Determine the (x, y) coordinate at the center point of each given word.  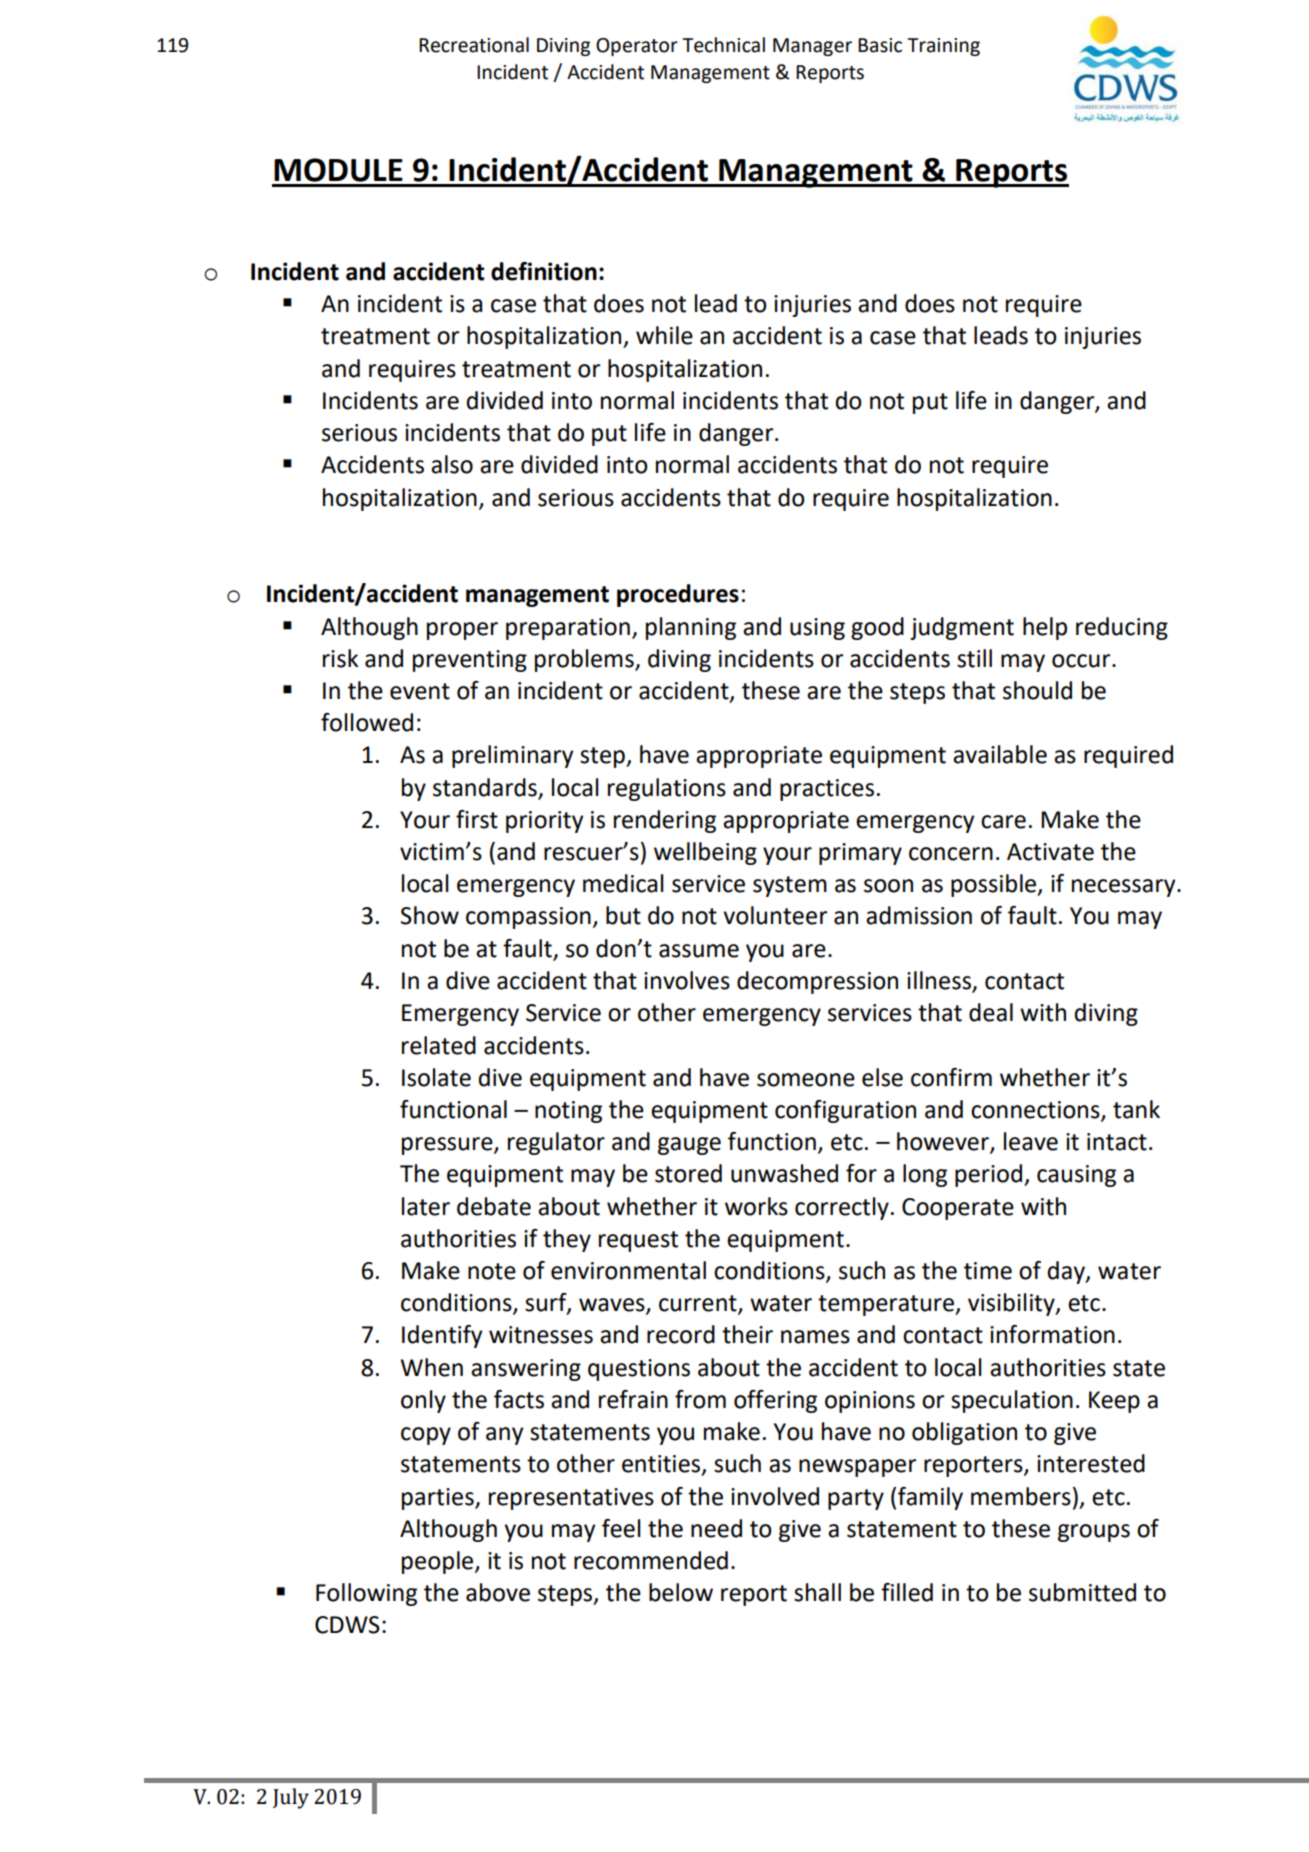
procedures (678, 595)
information (1052, 1334)
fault (1032, 915)
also (452, 464)
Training (943, 47)
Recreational (474, 45)
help (1045, 628)
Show (430, 915)
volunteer (775, 915)
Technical (723, 45)
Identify (442, 1336)
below (681, 1592)
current (699, 1304)
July (291, 1798)
